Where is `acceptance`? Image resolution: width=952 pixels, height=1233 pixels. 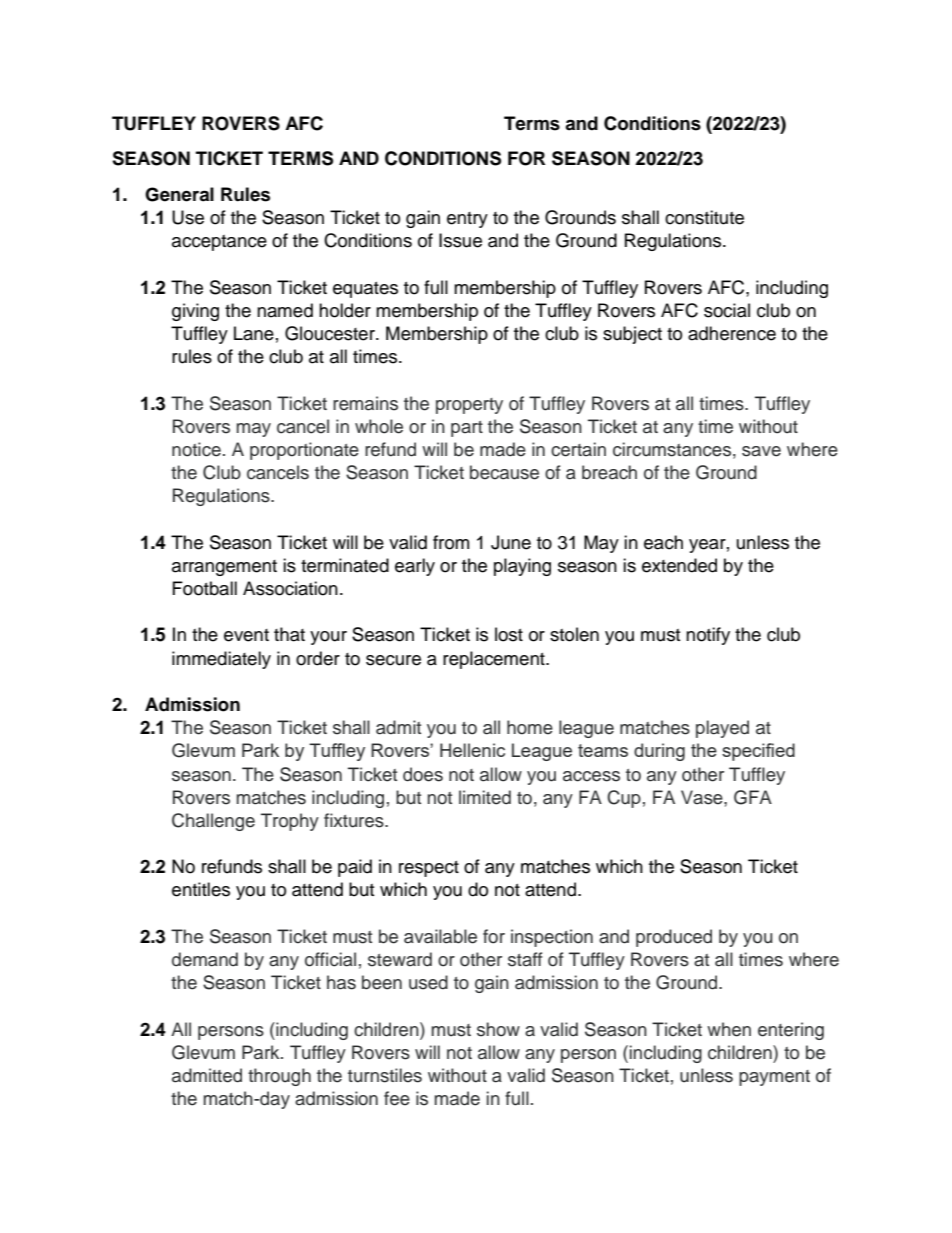 acceptance is located at coordinates (219, 243).
